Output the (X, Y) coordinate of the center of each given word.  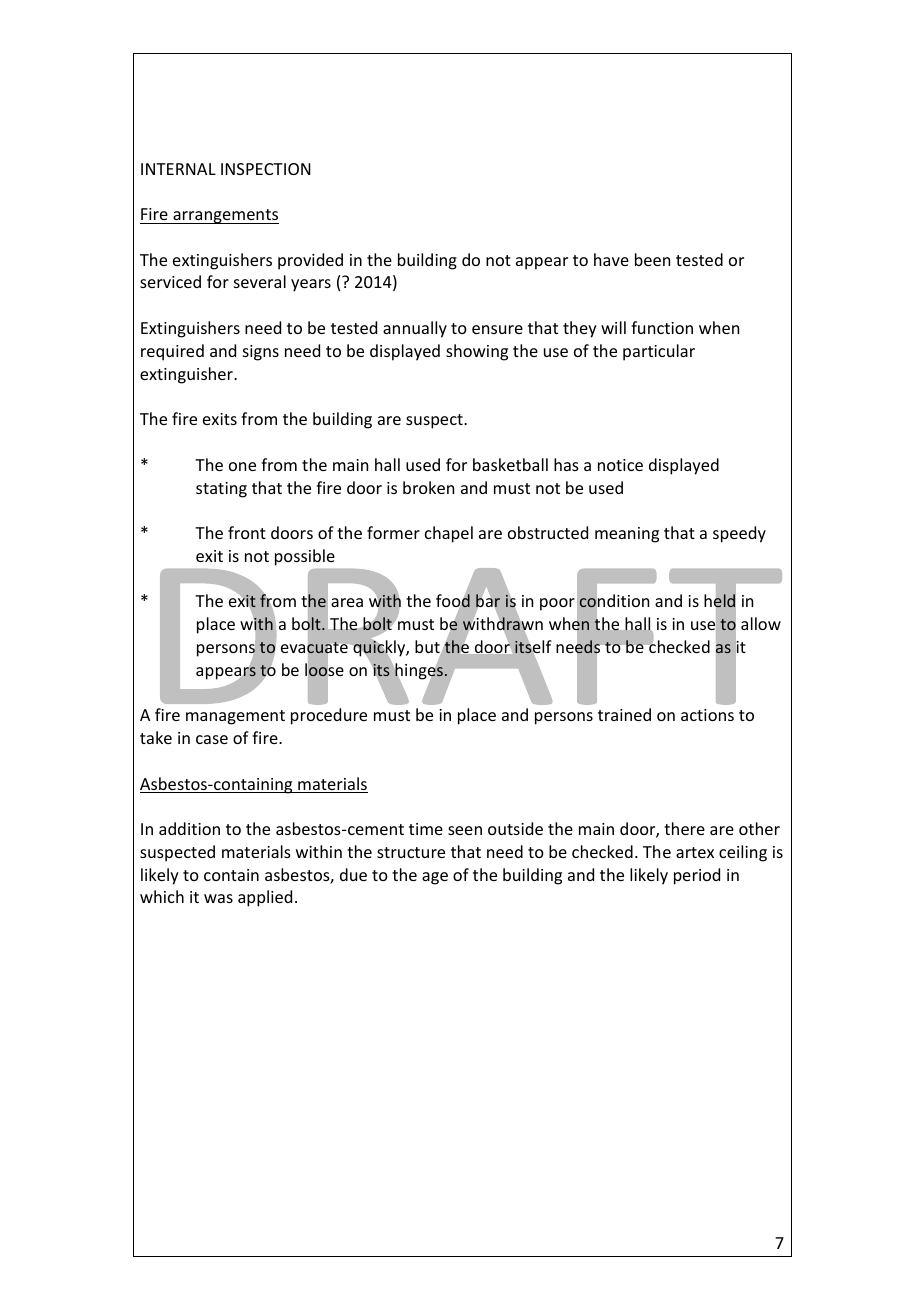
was (218, 898)
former (393, 532)
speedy (739, 534)
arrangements (225, 216)
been (652, 259)
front (247, 532)
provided (310, 261)
